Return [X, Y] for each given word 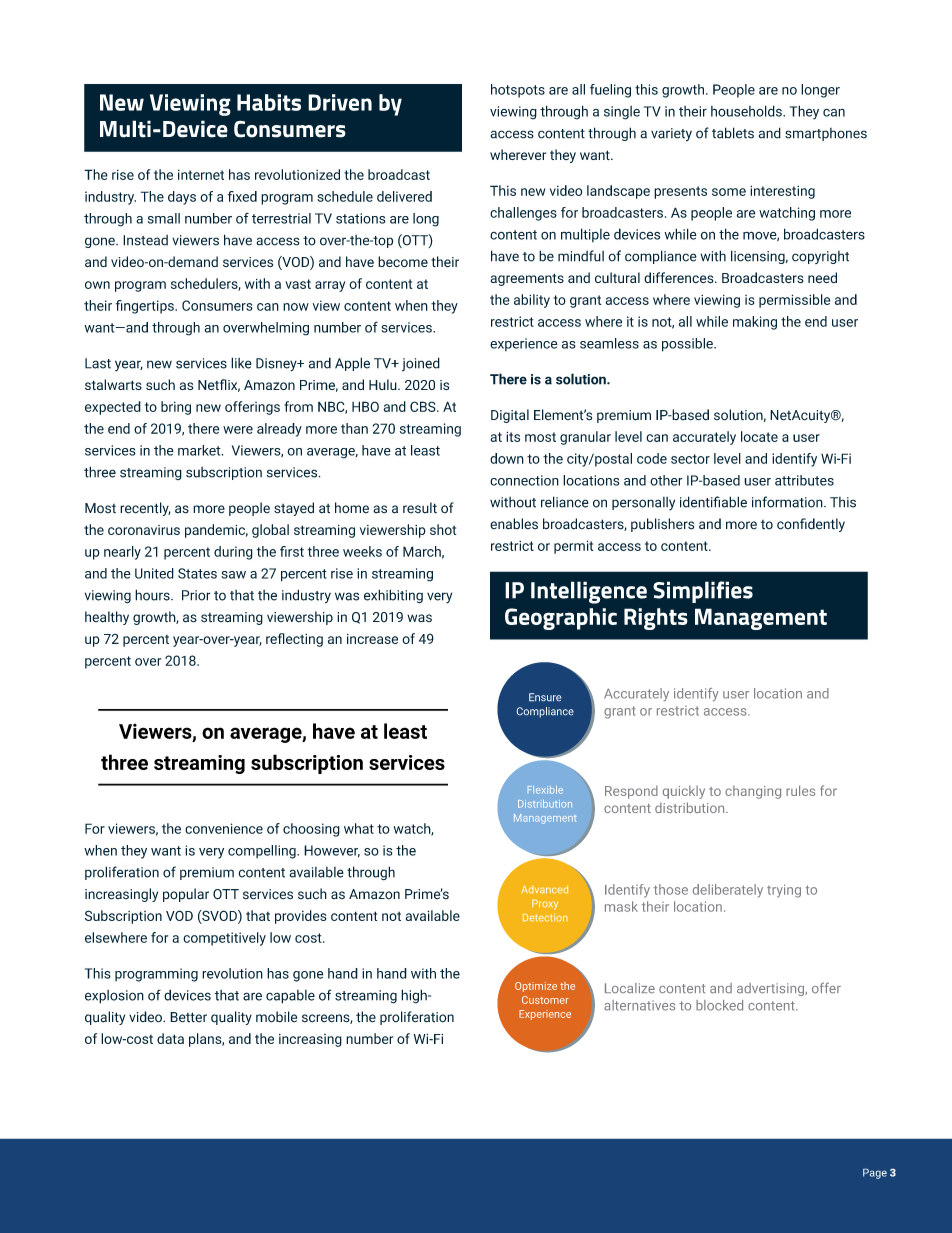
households [747, 111]
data [170, 1038]
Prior [196, 595]
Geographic [561, 619]
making [755, 323]
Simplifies [703, 592]
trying [784, 891]
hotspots [518, 91]
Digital [510, 416]
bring [176, 408]
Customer [545, 1000]
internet [201, 175]
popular [186, 895]
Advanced [544, 889]
